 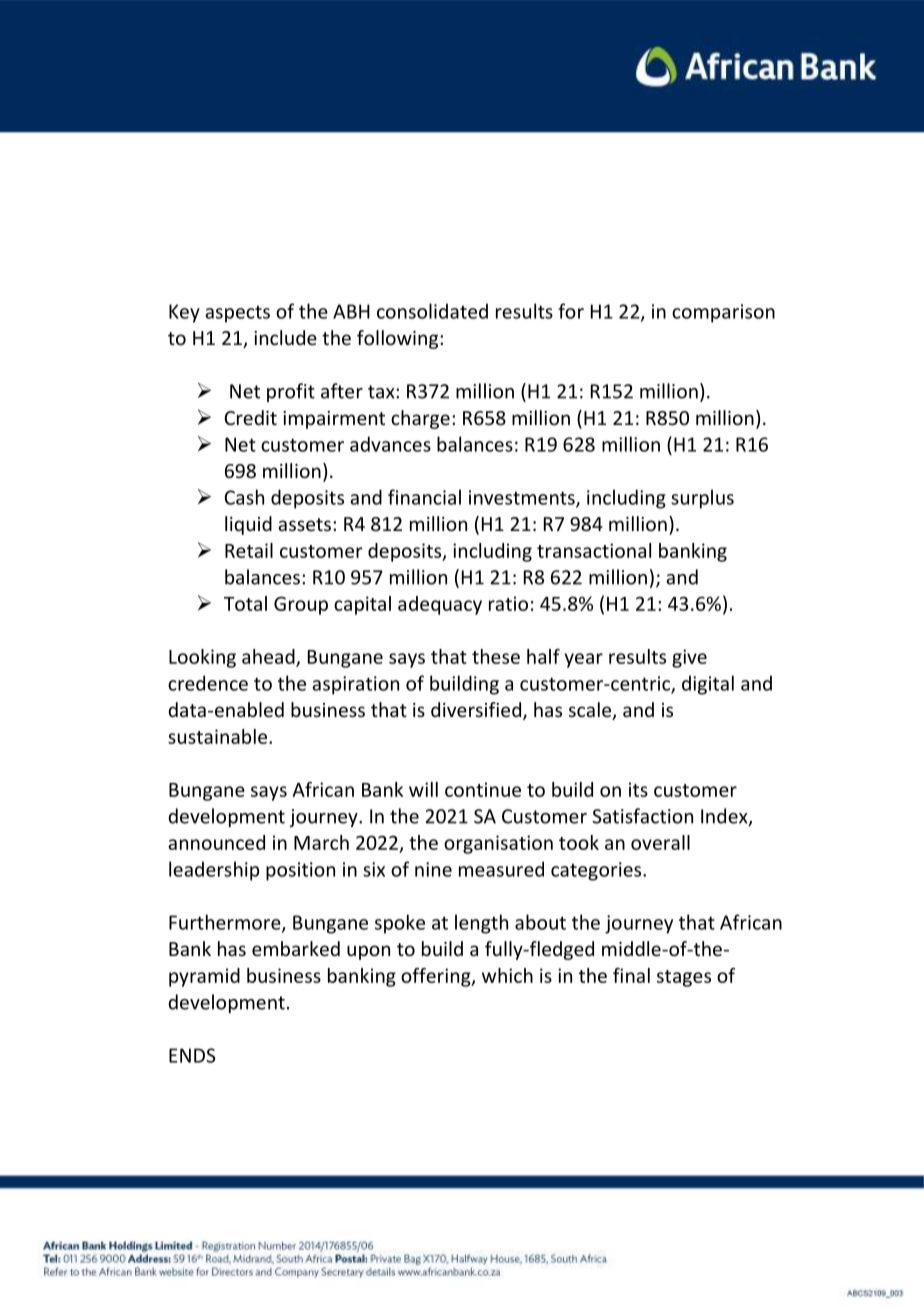 What do you see at coordinates (217, 736) in the screenshot?
I see `sustainable` at bounding box center [217, 736].
